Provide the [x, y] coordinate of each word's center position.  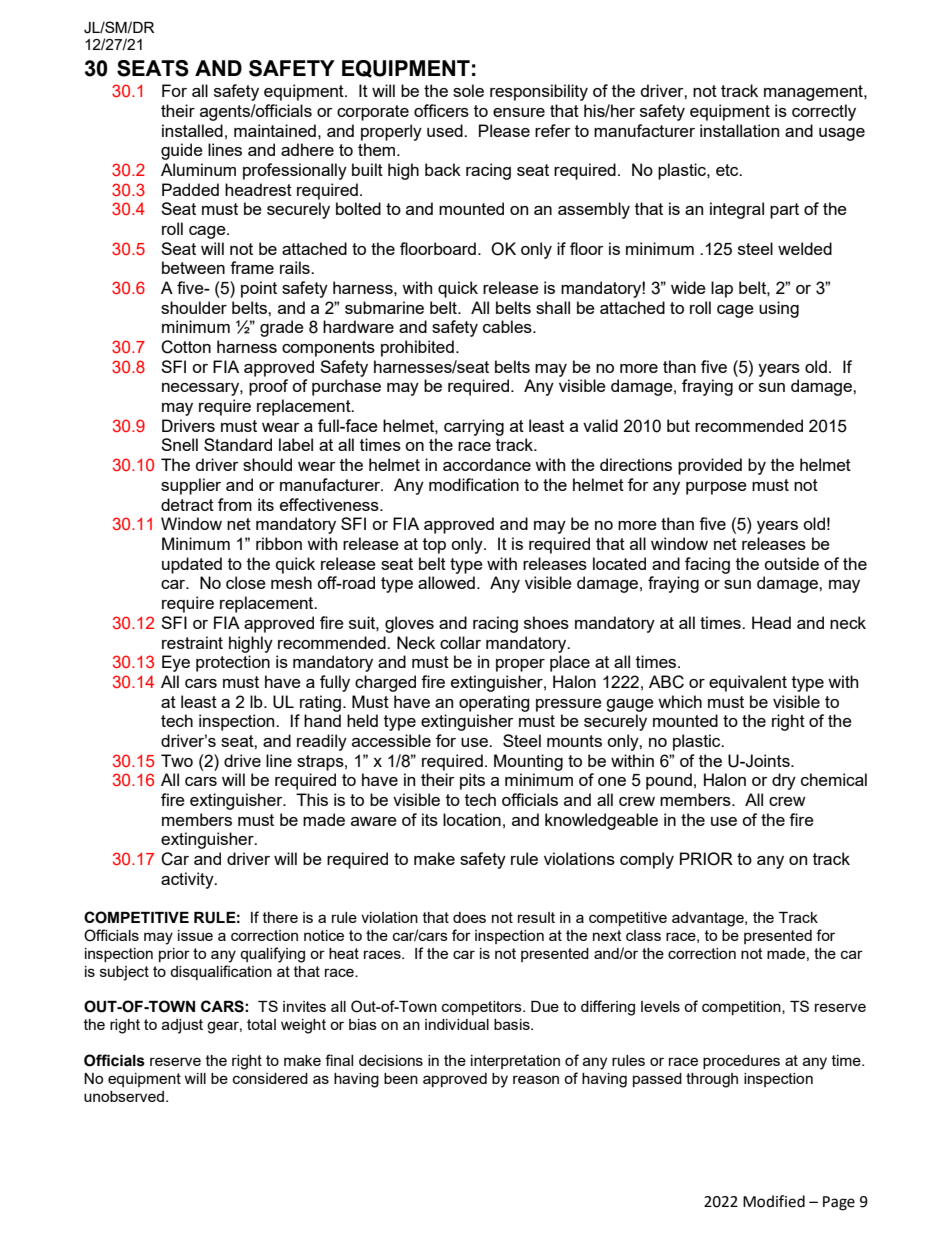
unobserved [125, 1096]
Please [504, 130]
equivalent [748, 683]
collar [460, 642]
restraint [192, 642]
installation [739, 130]
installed [192, 130]
